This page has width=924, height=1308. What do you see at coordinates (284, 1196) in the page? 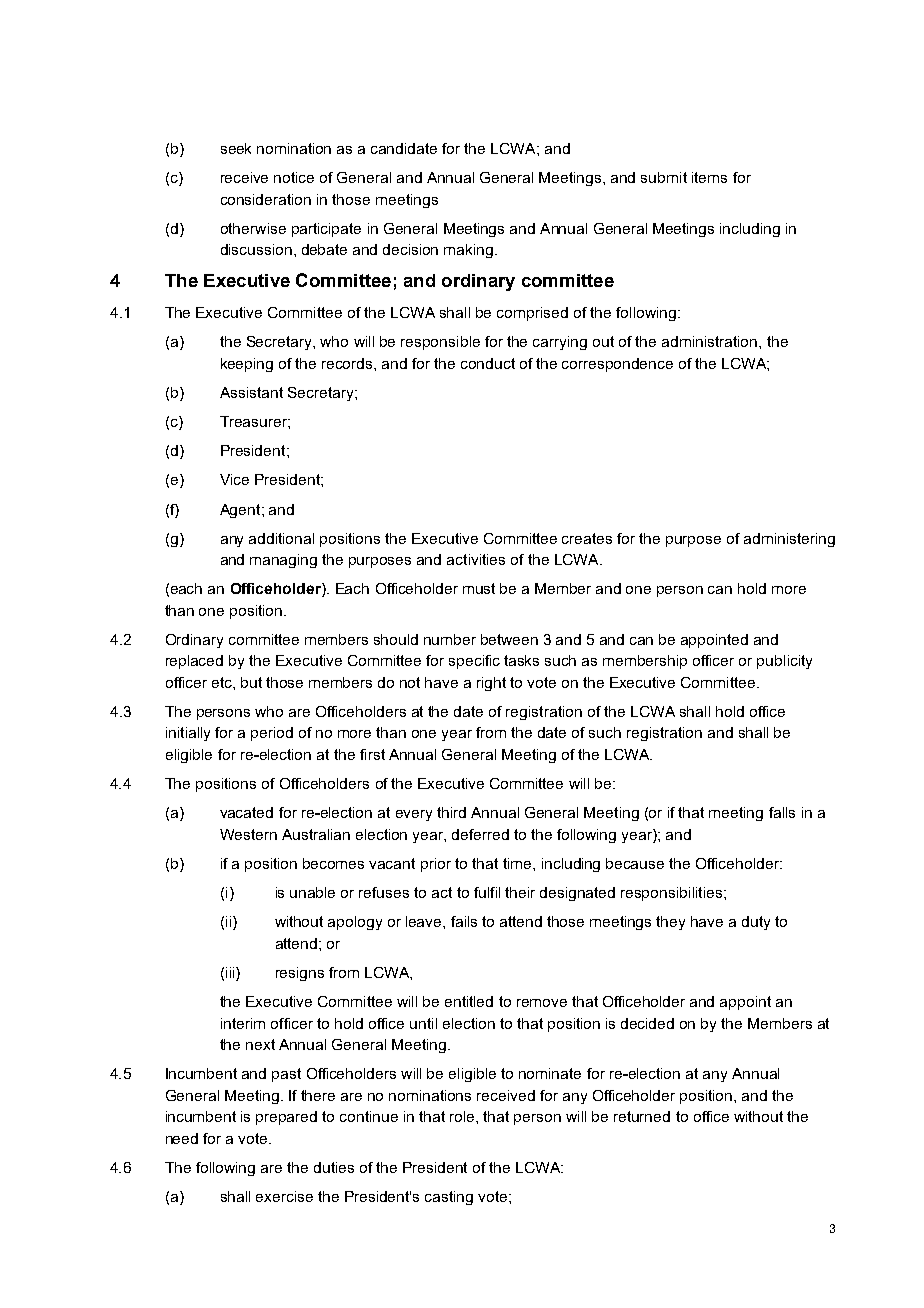
I see `exercise` at bounding box center [284, 1196].
